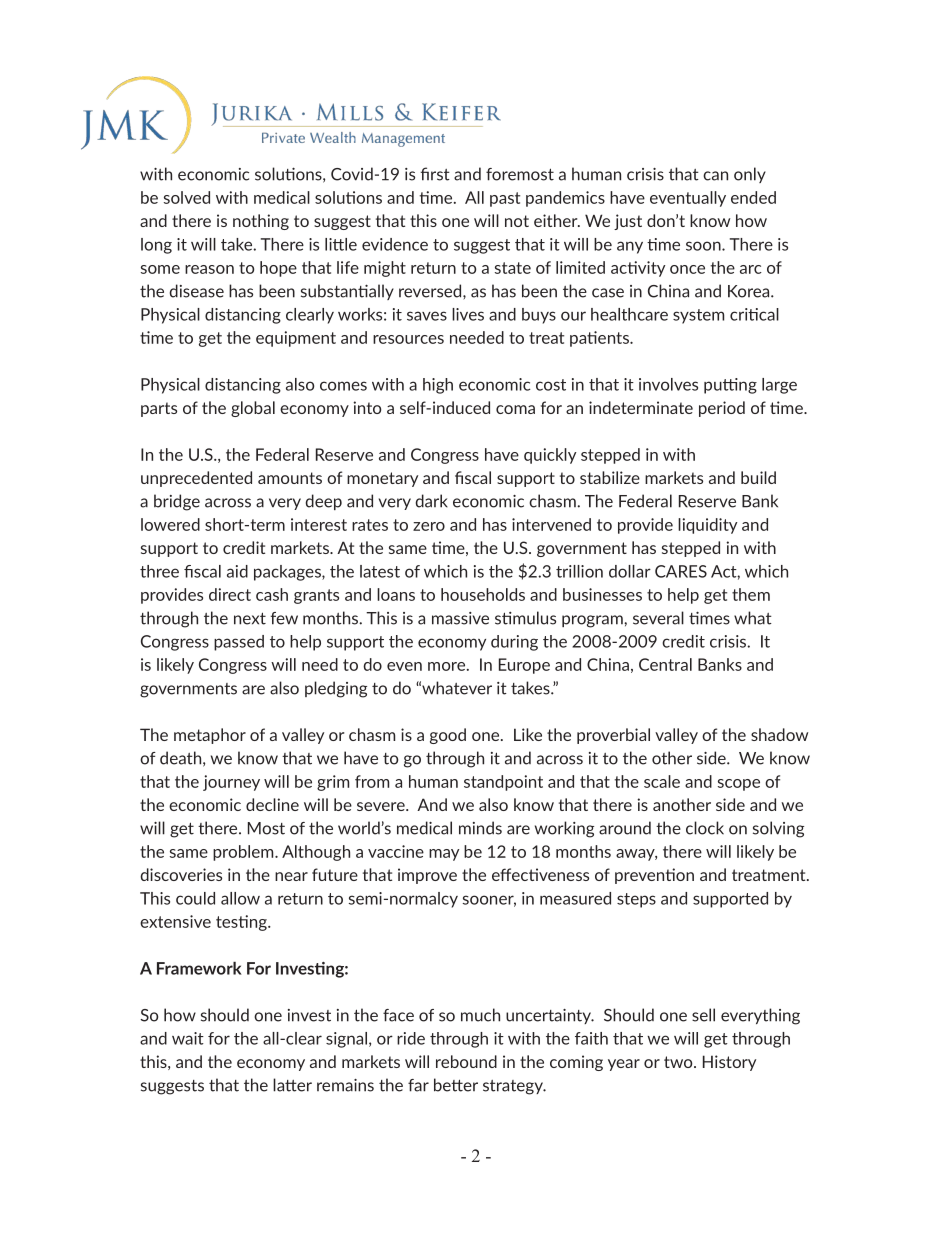 This screenshot has height=1233, width=952. I want to click on wait, so click(188, 1038).
